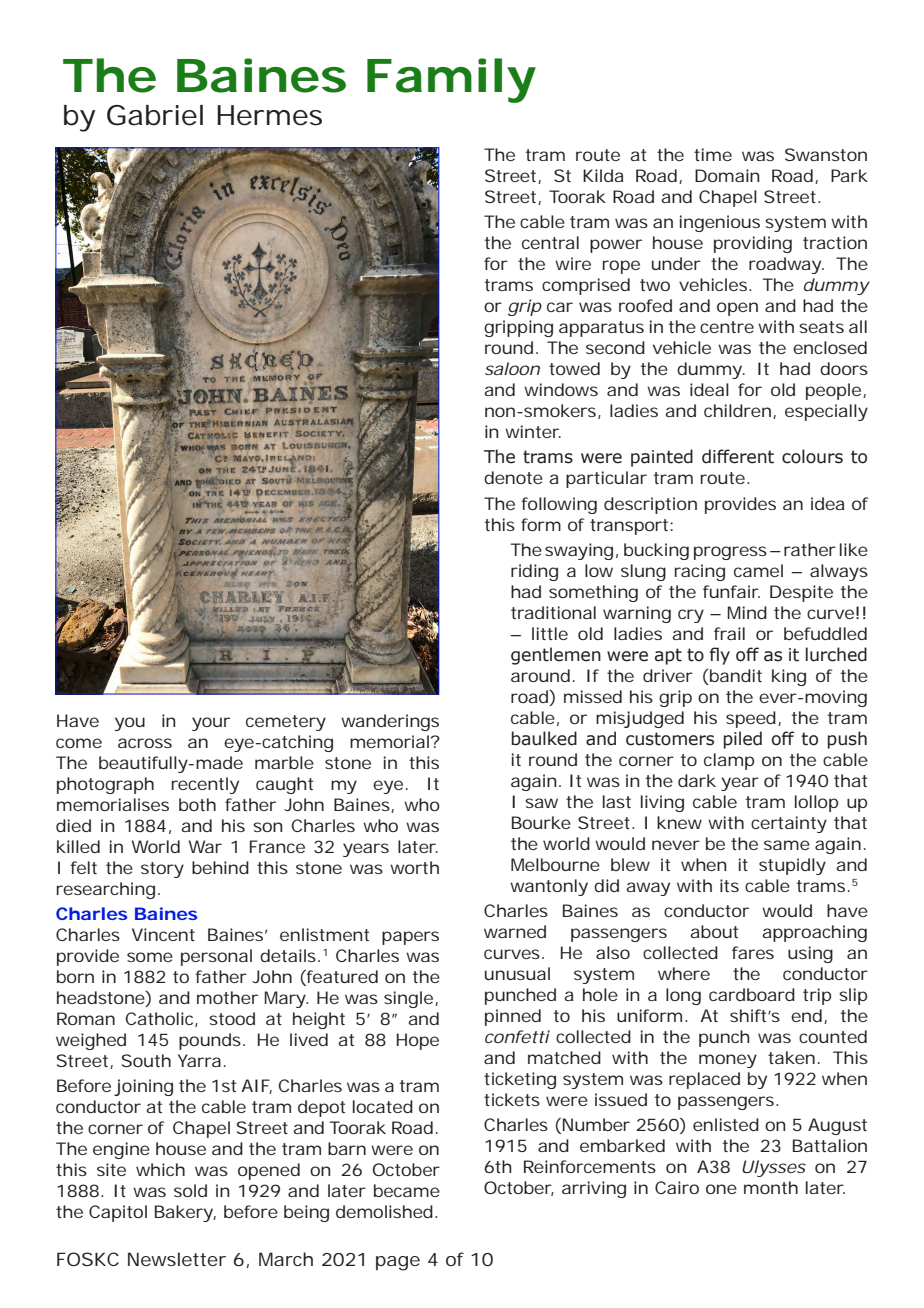  I want to click on winter, so click(533, 431).
